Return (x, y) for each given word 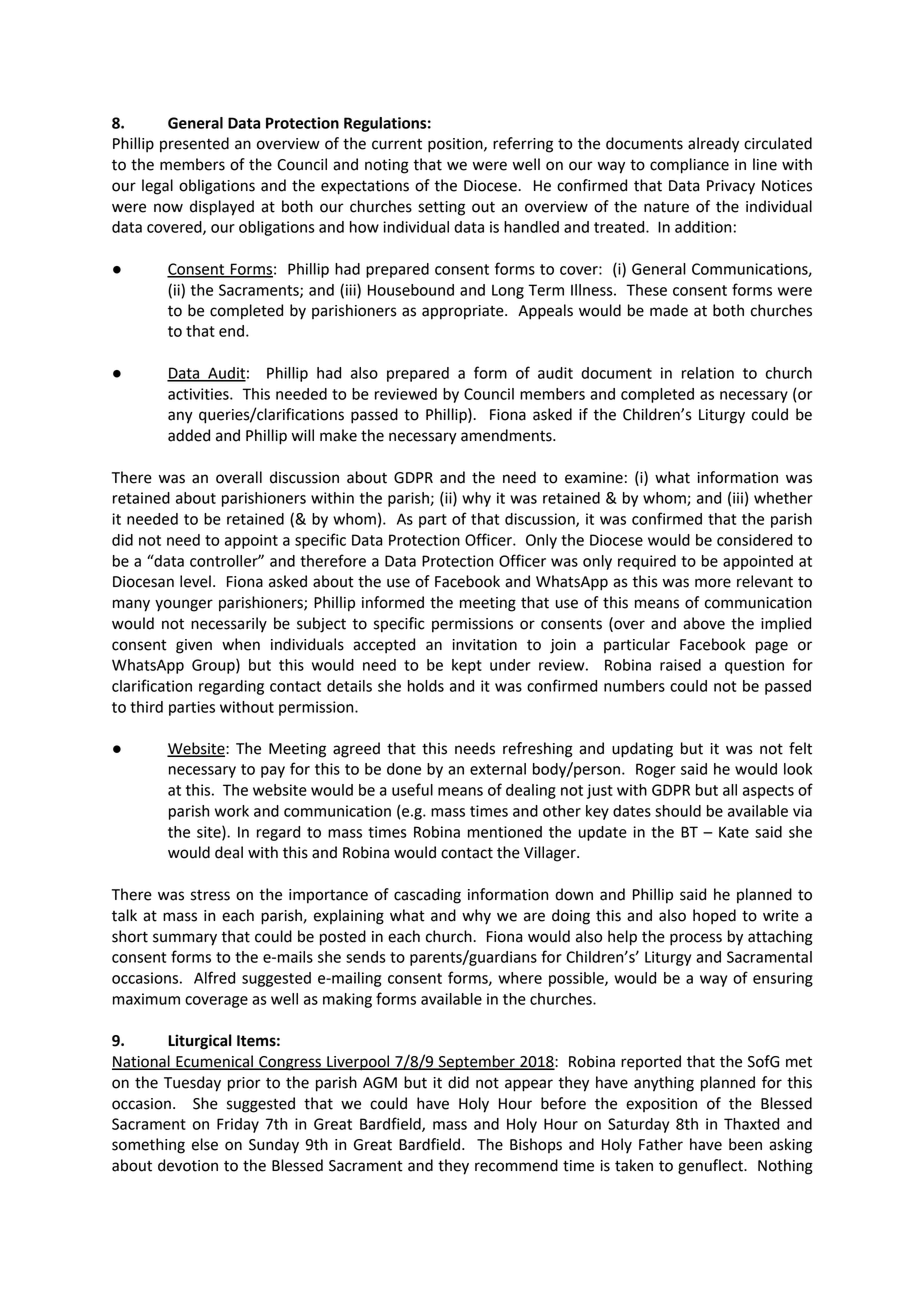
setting (441, 208)
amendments (507, 435)
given (194, 646)
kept (467, 666)
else (205, 1144)
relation (708, 373)
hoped (714, 917)
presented (194, 145)
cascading (427, 896)
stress (210, 895)
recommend (516, 1165)
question (754, 666)
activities (199, 394)
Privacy (731, 187)
